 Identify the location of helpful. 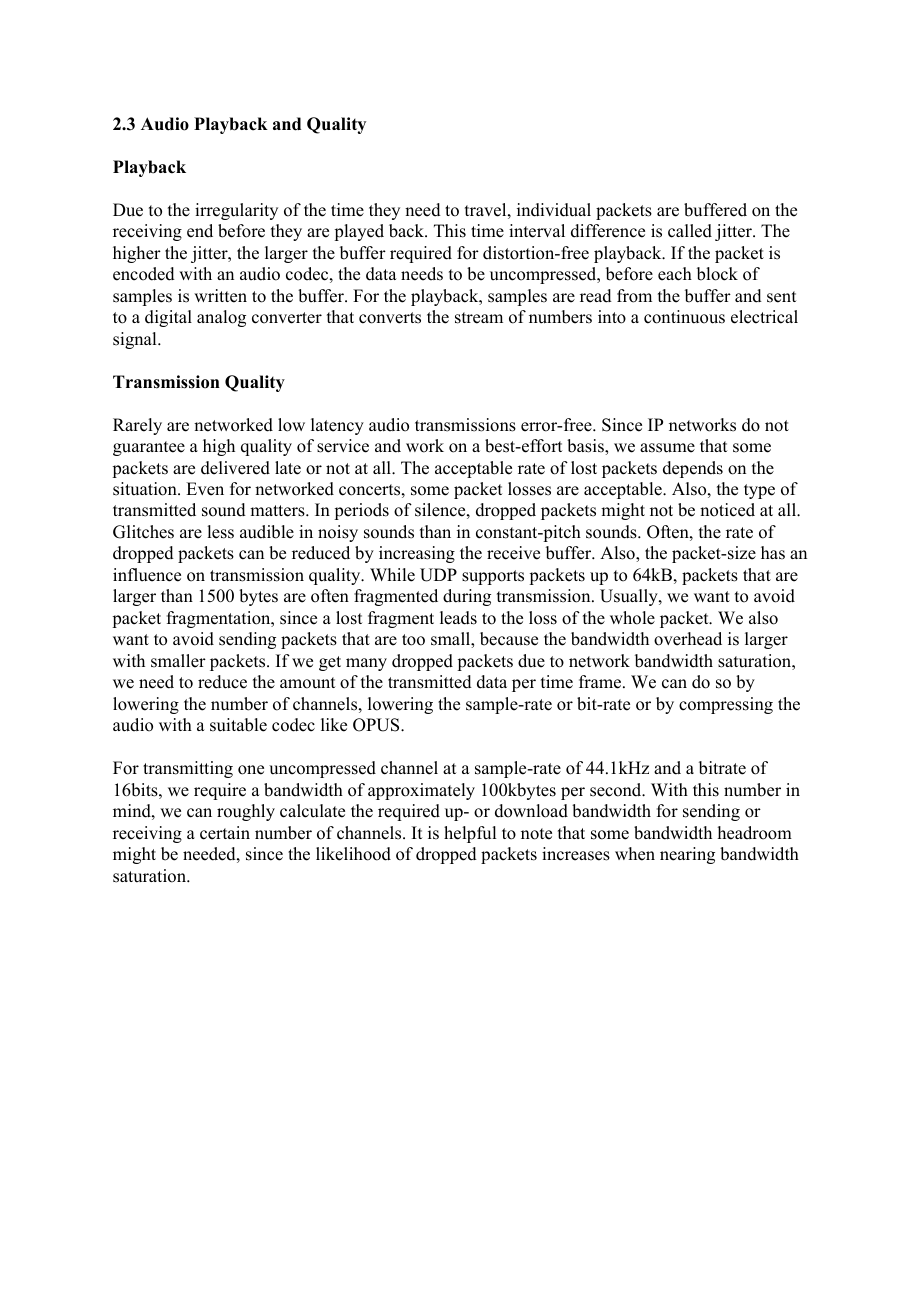
(470, 834).
